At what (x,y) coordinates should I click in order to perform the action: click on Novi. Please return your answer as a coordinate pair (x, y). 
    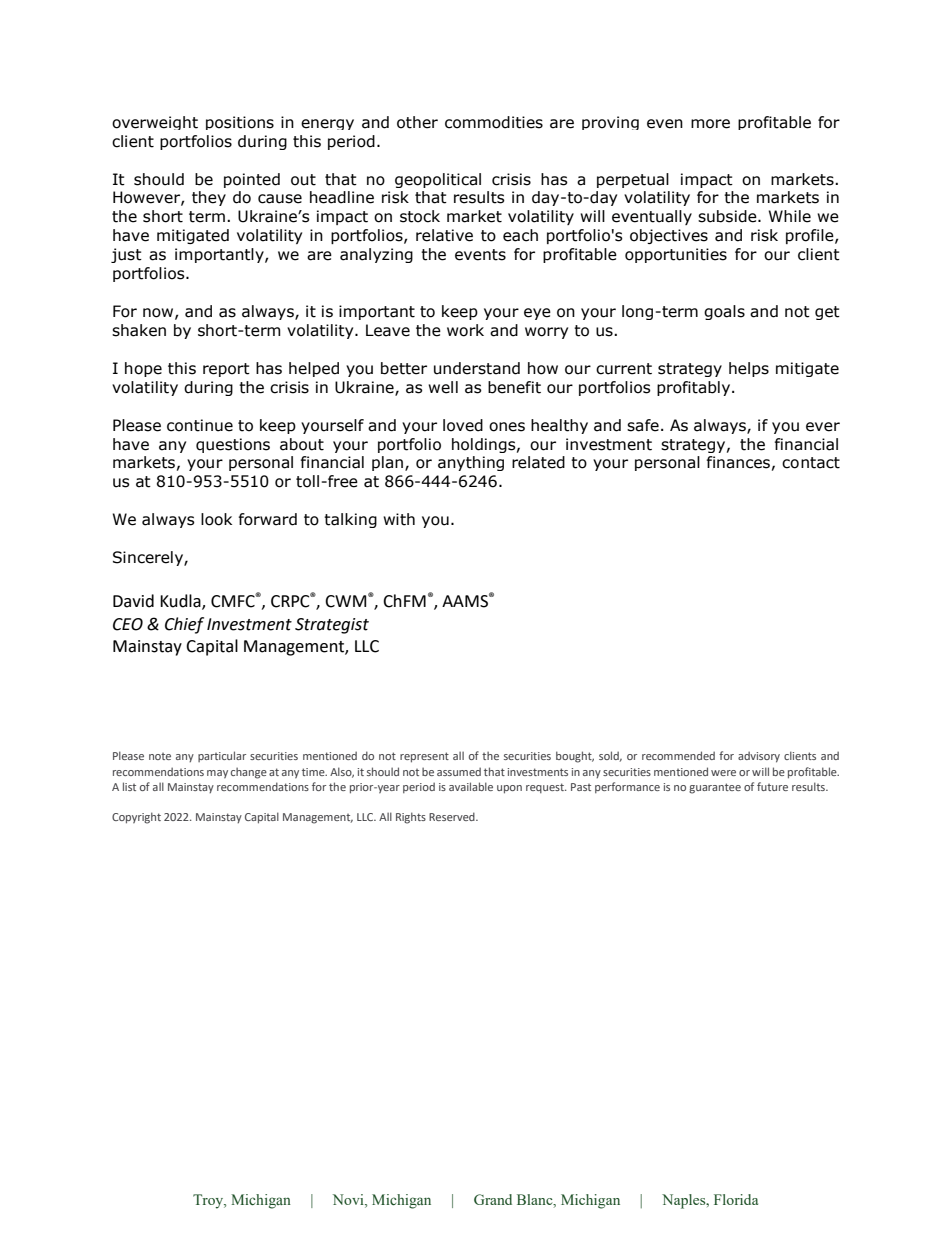
    Looking at the image, I should click on (349, 1201).
